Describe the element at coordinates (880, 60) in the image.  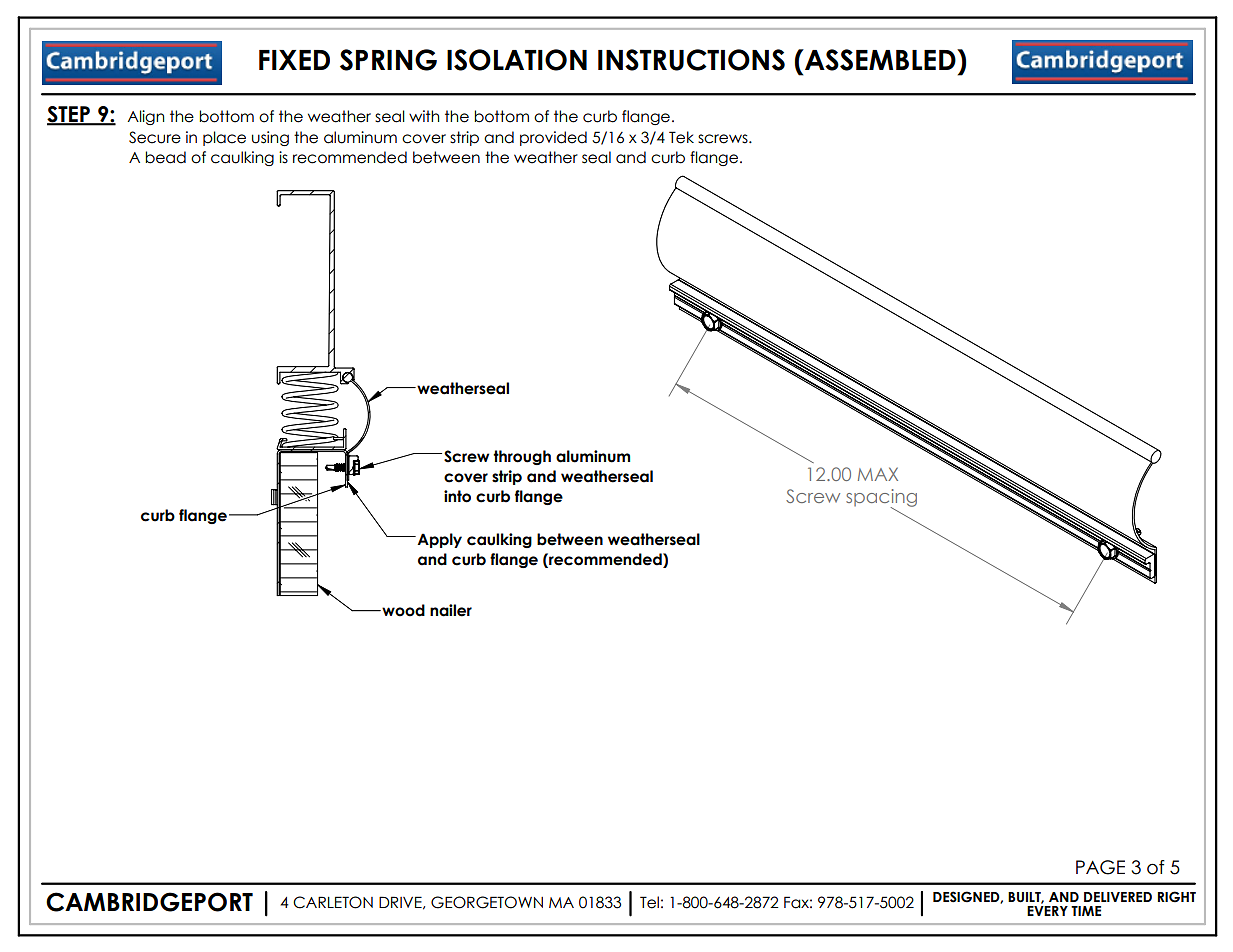
I see `ASSEMBLED` at that location.
